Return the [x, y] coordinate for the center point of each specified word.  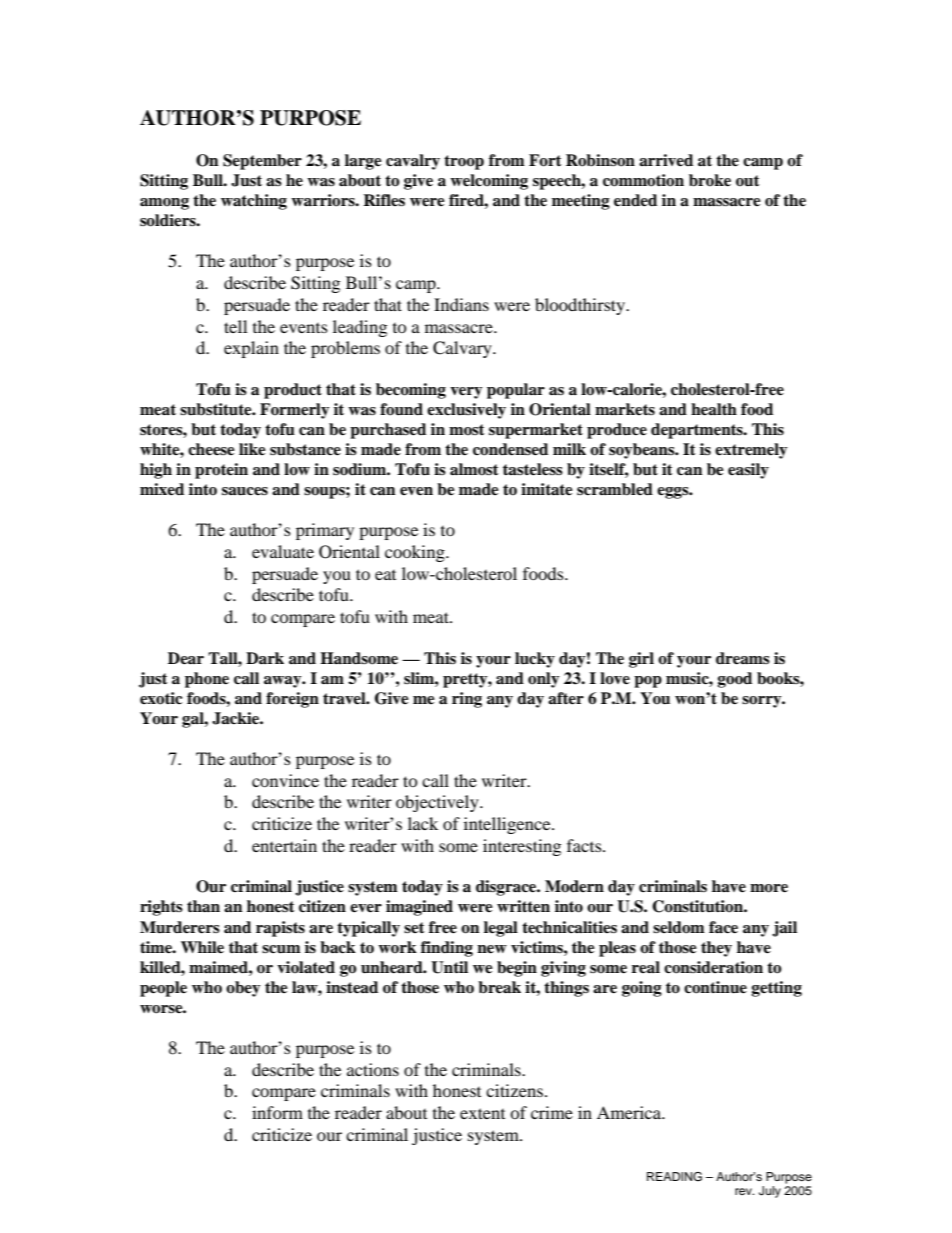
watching [254, 202]
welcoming [489, 182]
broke [710, 180]
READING [674, 1177]
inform [277, 1112]
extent [482, 1113]
